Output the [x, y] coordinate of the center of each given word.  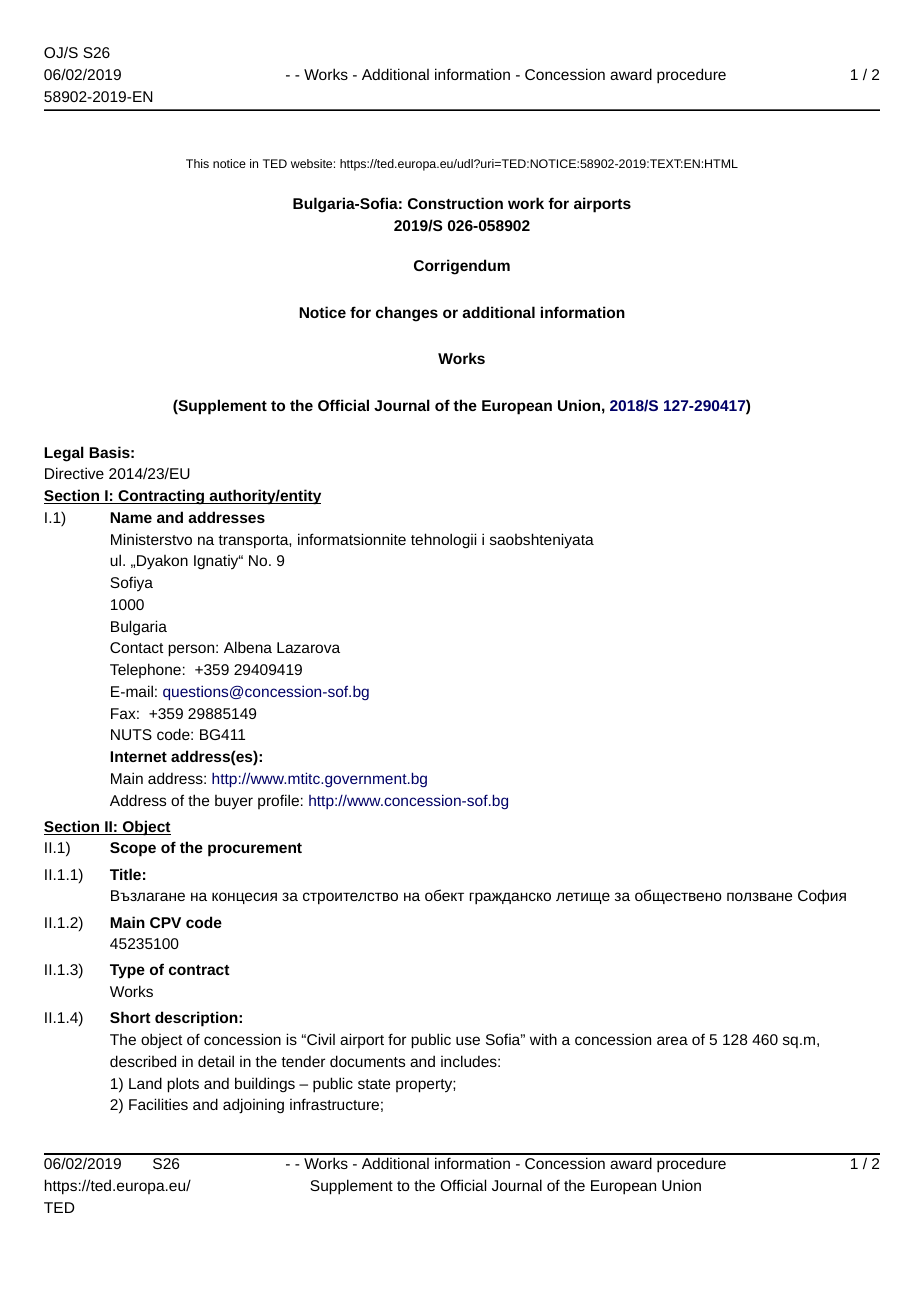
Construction [455, 203]
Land [145, 1083]
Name [131, 517]
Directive [74, 473]
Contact [137, 647]
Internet [138, 756]
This [197, 163]
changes [407, 314]
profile [278, 801]
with [543, 1039]
